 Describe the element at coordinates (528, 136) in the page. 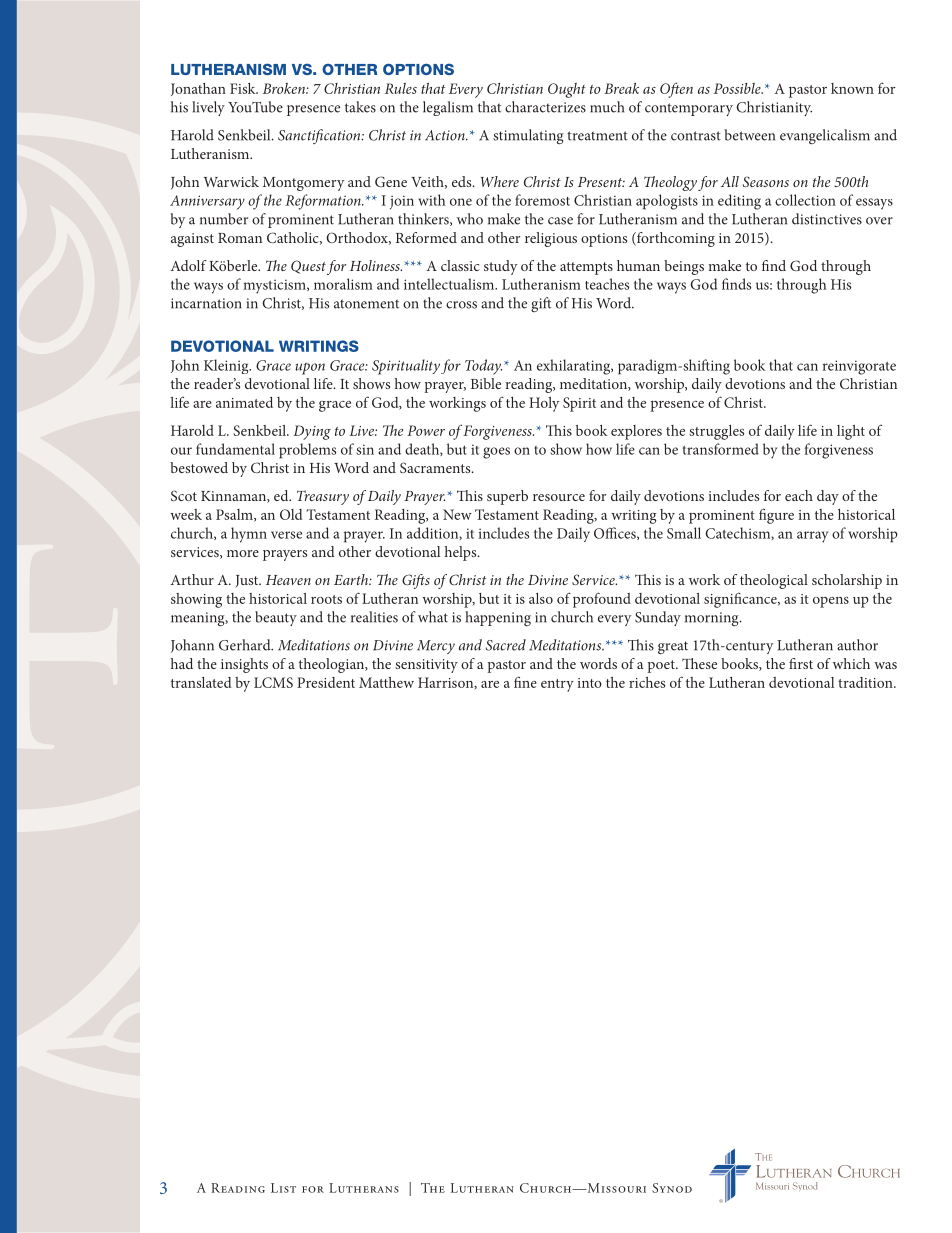

I see `stimulating` at that location.
